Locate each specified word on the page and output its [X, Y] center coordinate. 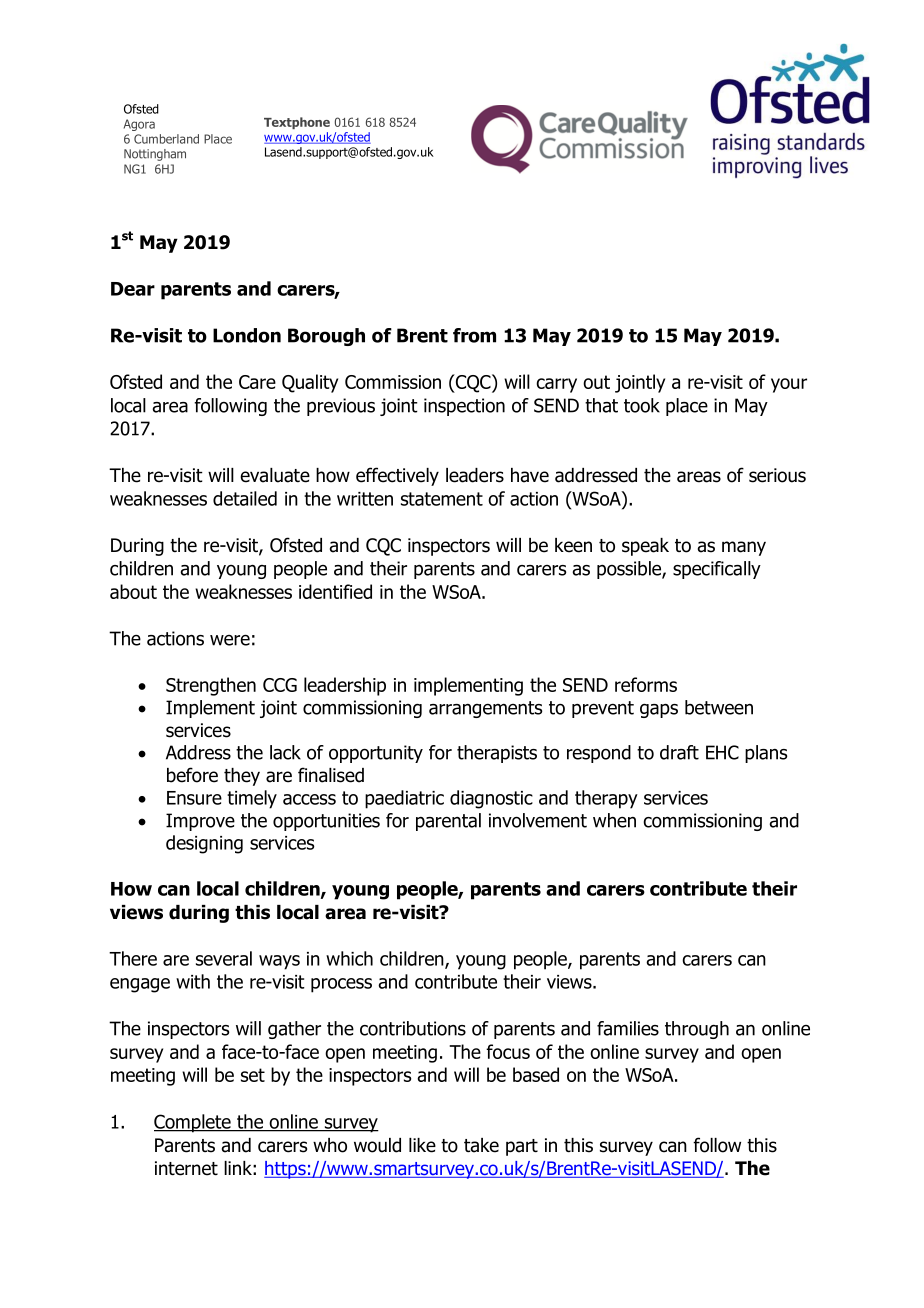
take [481, 1145]
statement [442, 499]
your [789, 385]
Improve [200, 822]
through [697, 1030]
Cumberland [166, 139]
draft [679, 752]
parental [448, 822]
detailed [245, 498]
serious [777, 475]
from [474, 335]
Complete [193, 1123]
